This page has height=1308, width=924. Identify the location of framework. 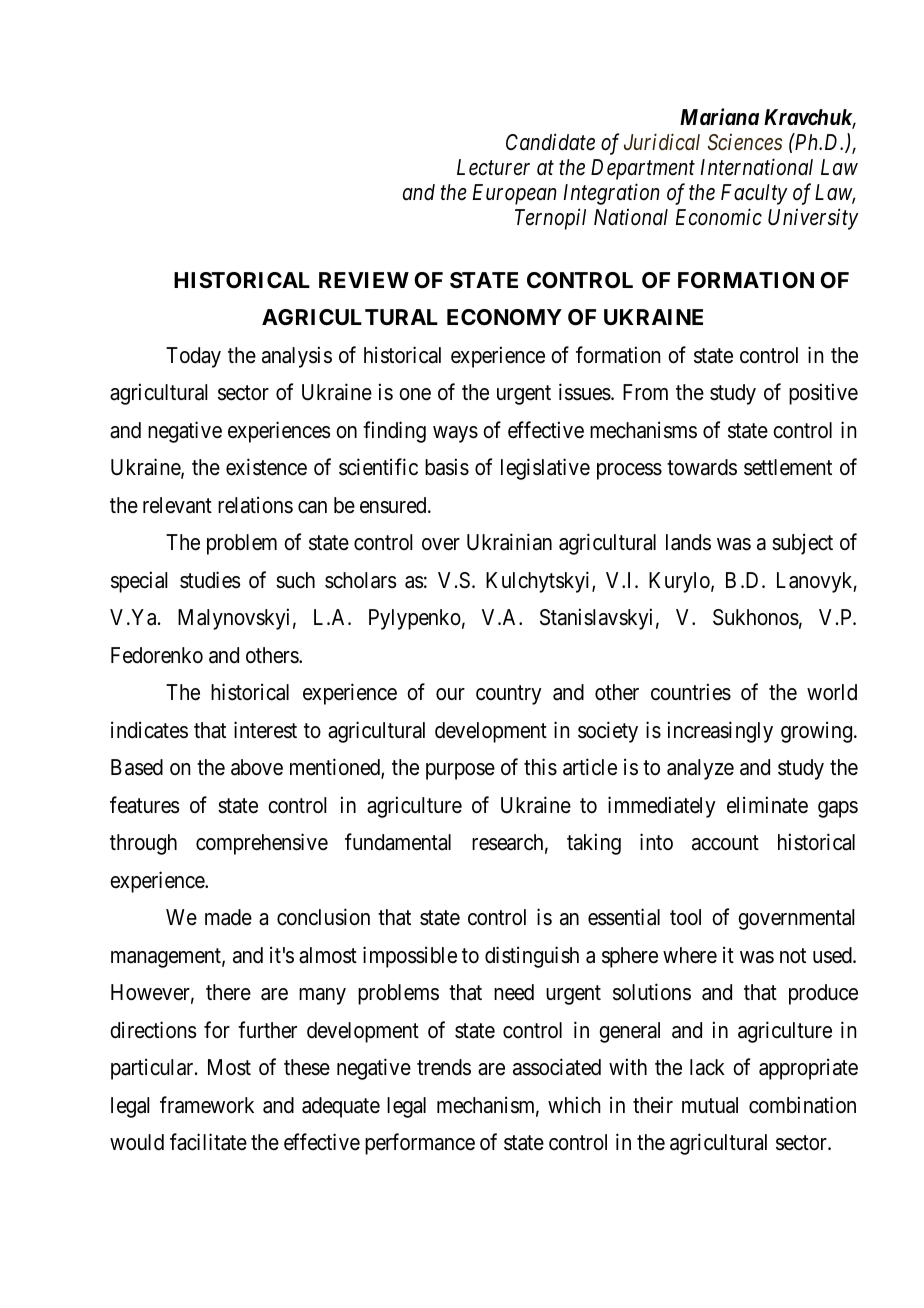
(207, 1105).
